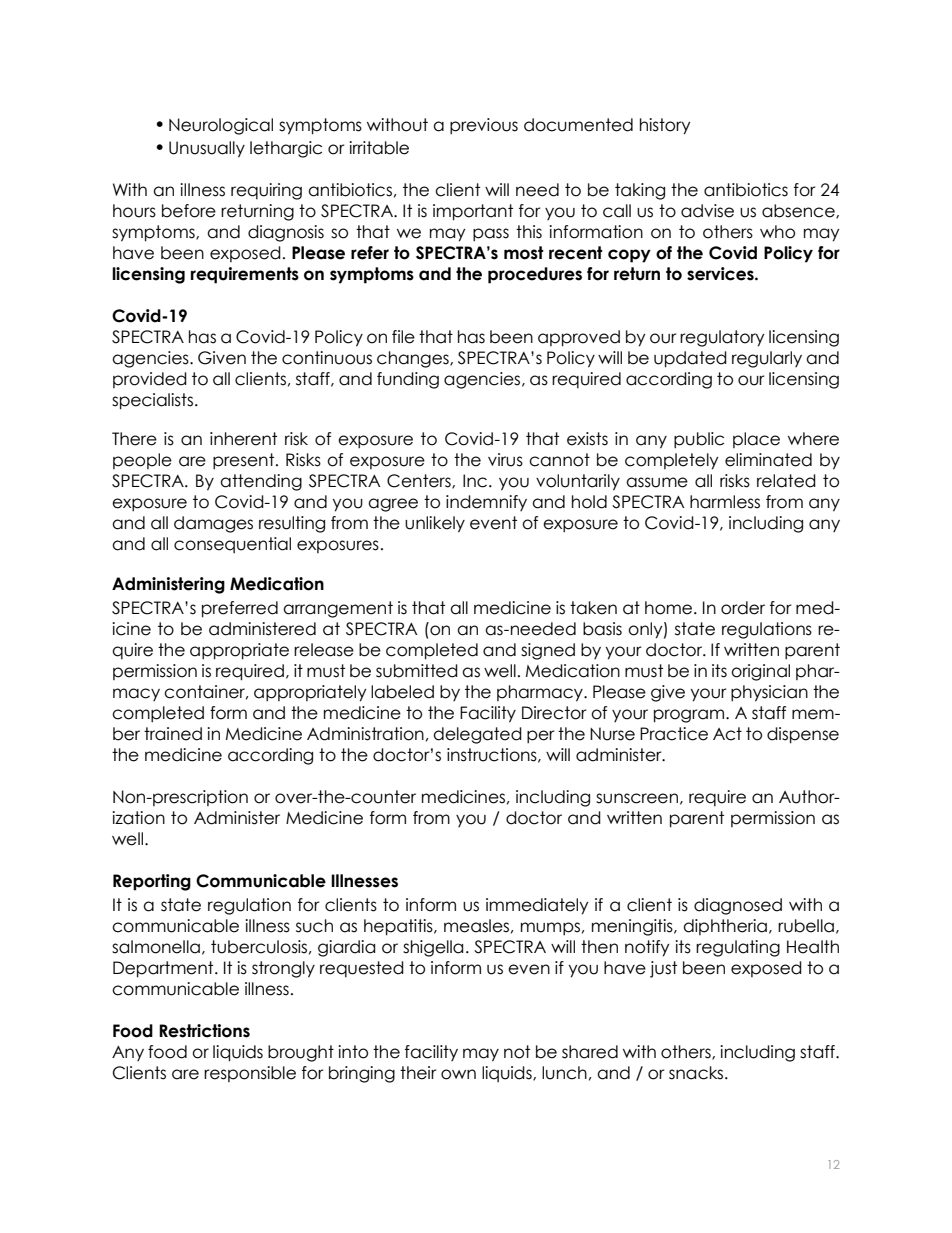 The height and width of the screenshot is (1233, 952). I want to click on signed, so click(548, 651).
